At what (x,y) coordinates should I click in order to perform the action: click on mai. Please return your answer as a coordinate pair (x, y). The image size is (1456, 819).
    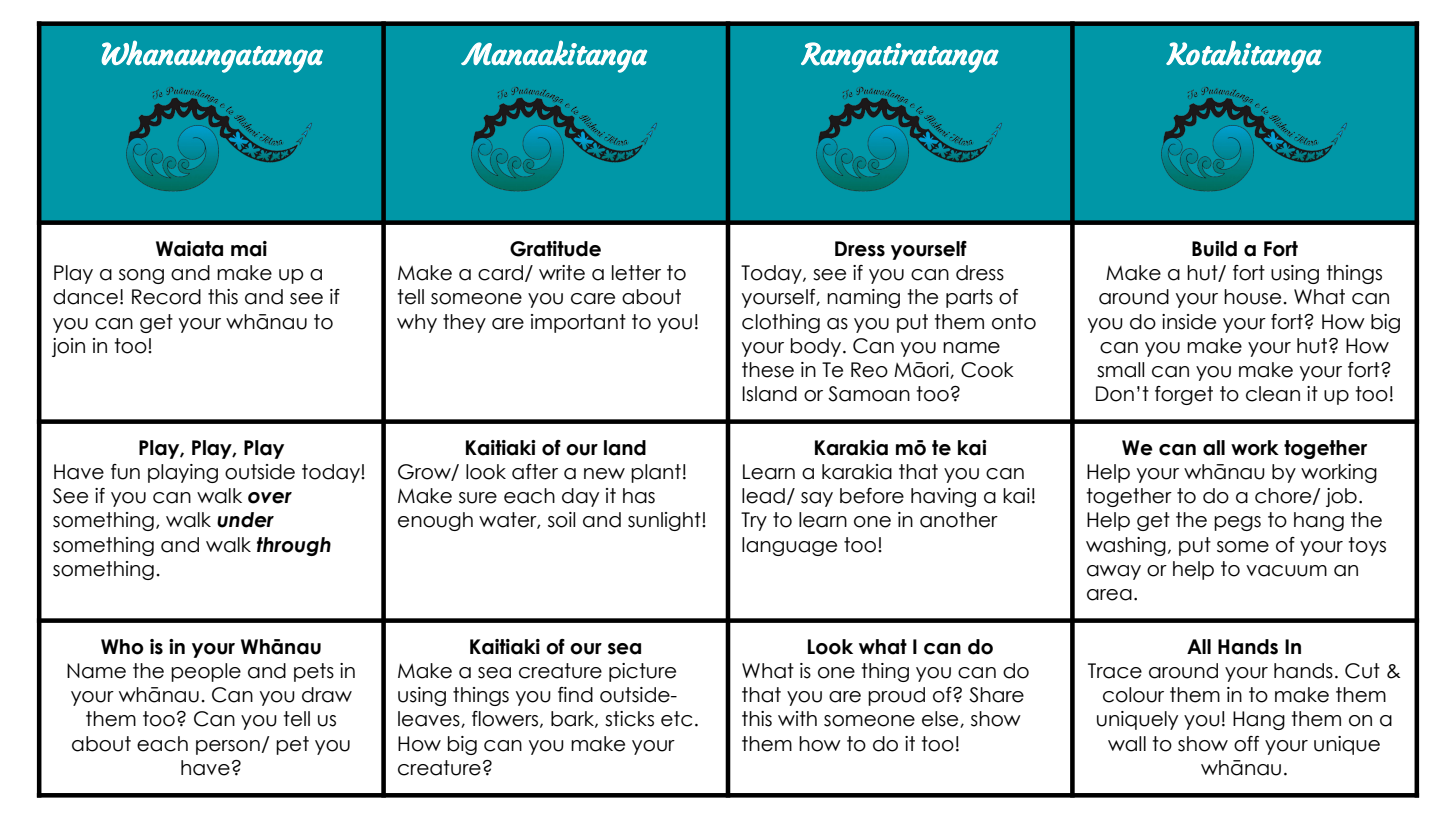
    Looking at the image, I should click on (249, 249).
